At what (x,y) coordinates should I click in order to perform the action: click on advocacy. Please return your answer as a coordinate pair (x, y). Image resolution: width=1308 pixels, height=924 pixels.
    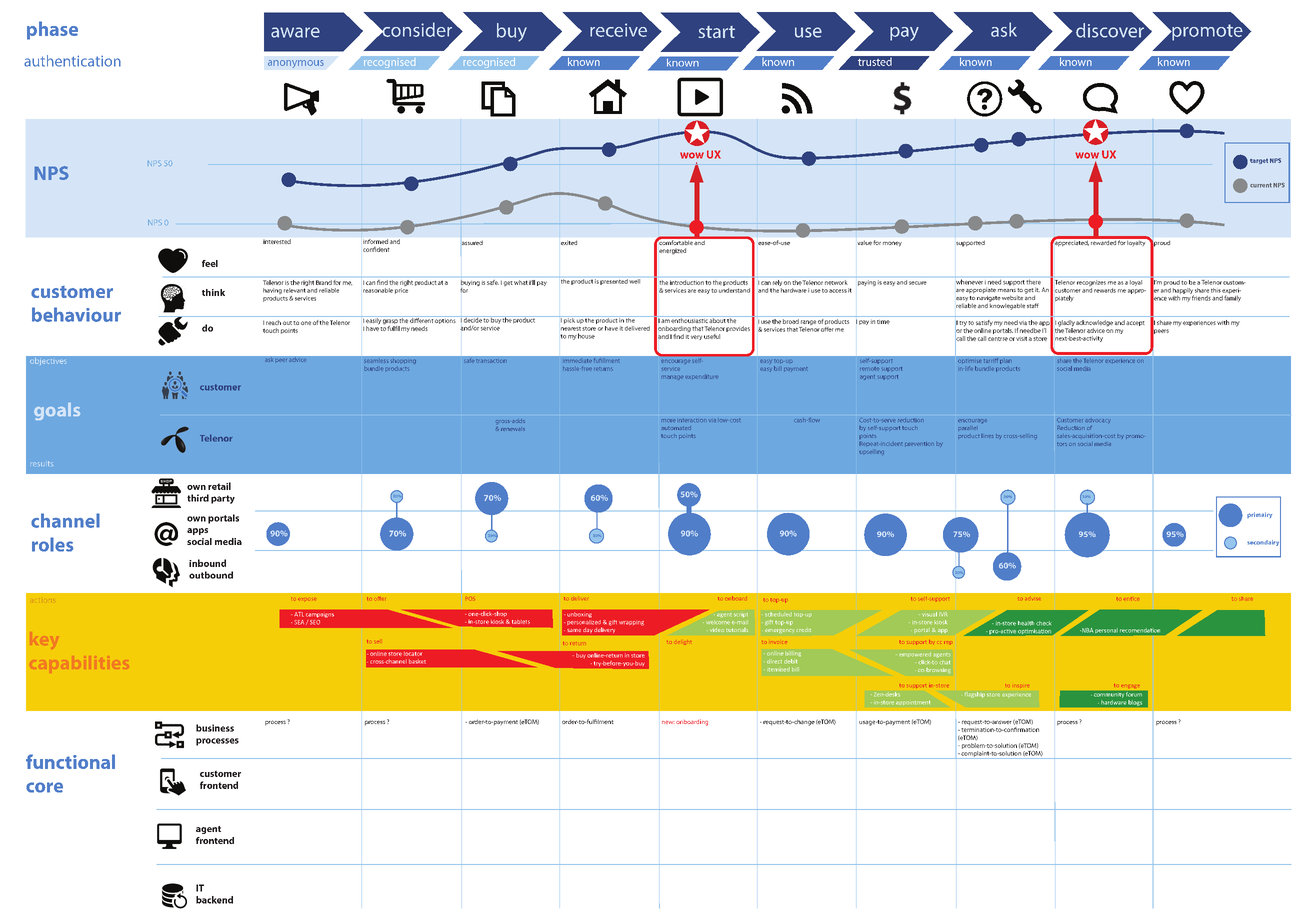
    Looking at the image, I should click on (1097, 421).
